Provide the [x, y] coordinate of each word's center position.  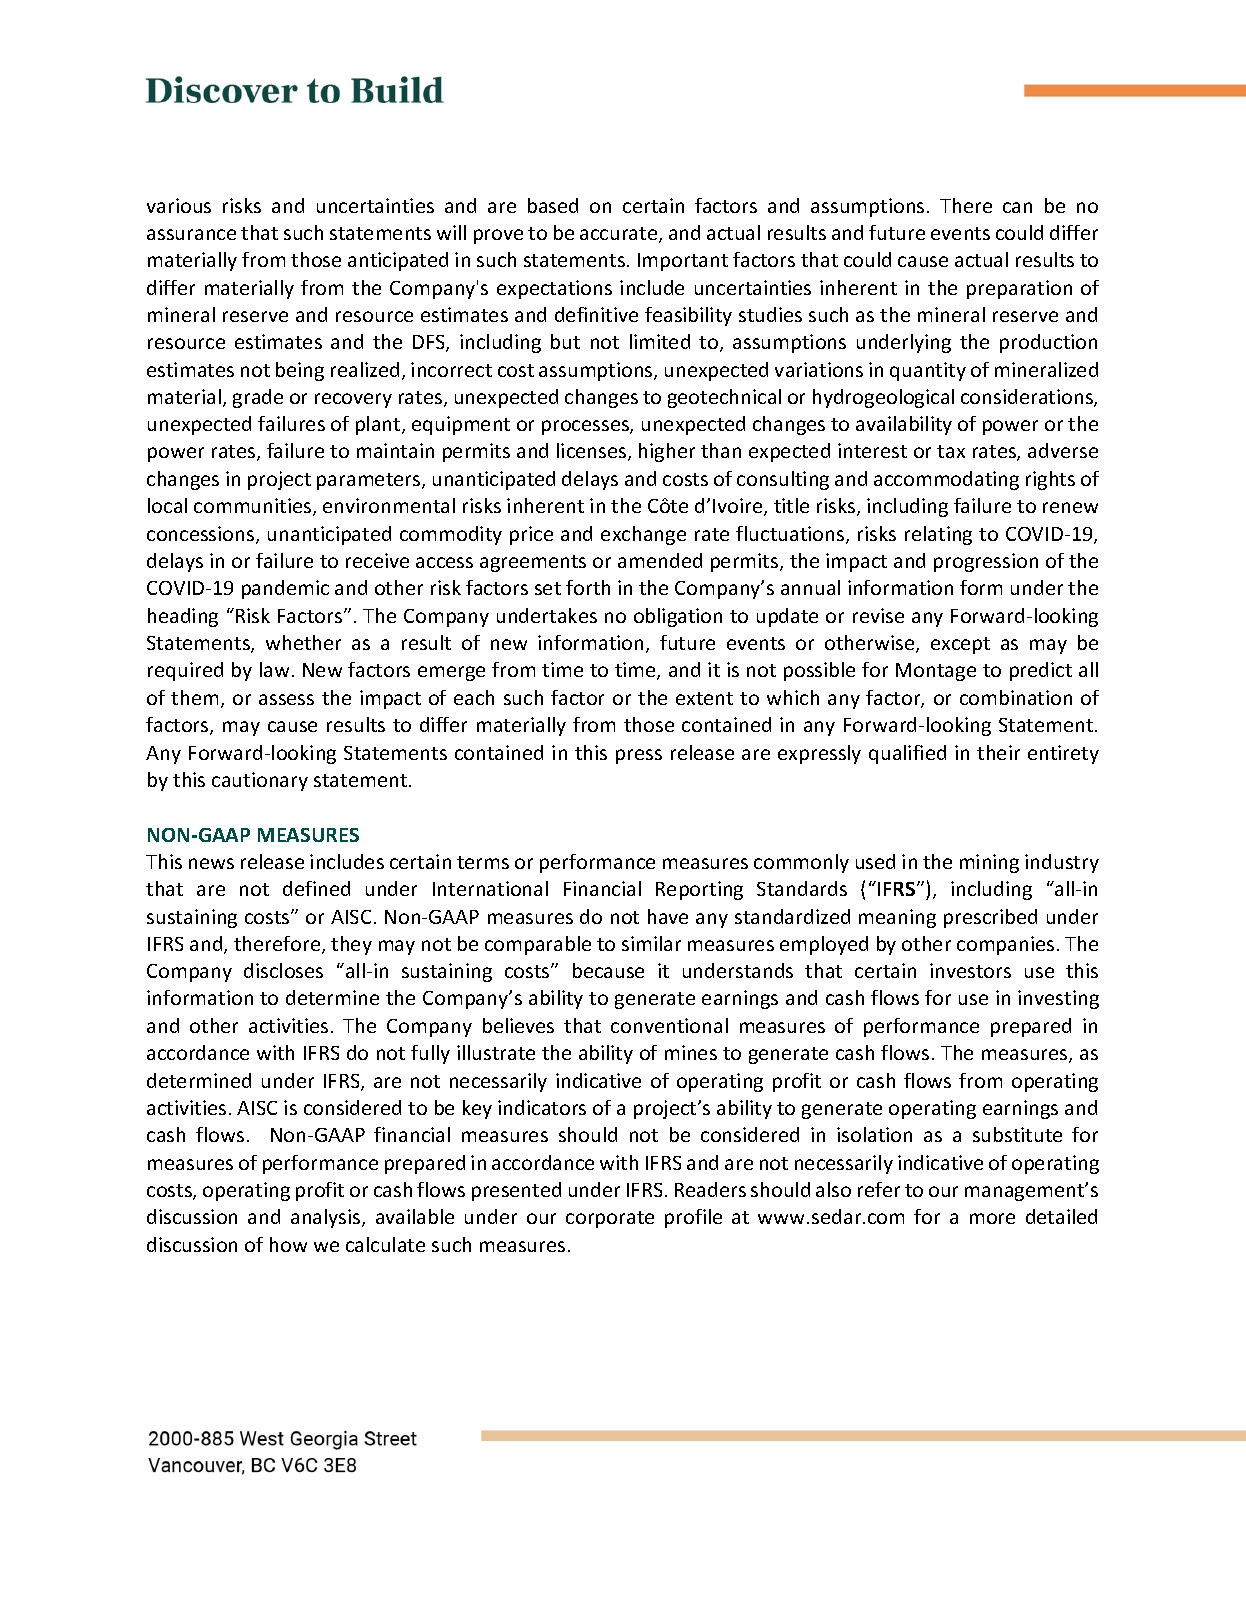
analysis [327, 1218]
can [1017, 207]
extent [704, 698]
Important [683, 262]
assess [286, 699]
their [998, 752]
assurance [191, 234]
